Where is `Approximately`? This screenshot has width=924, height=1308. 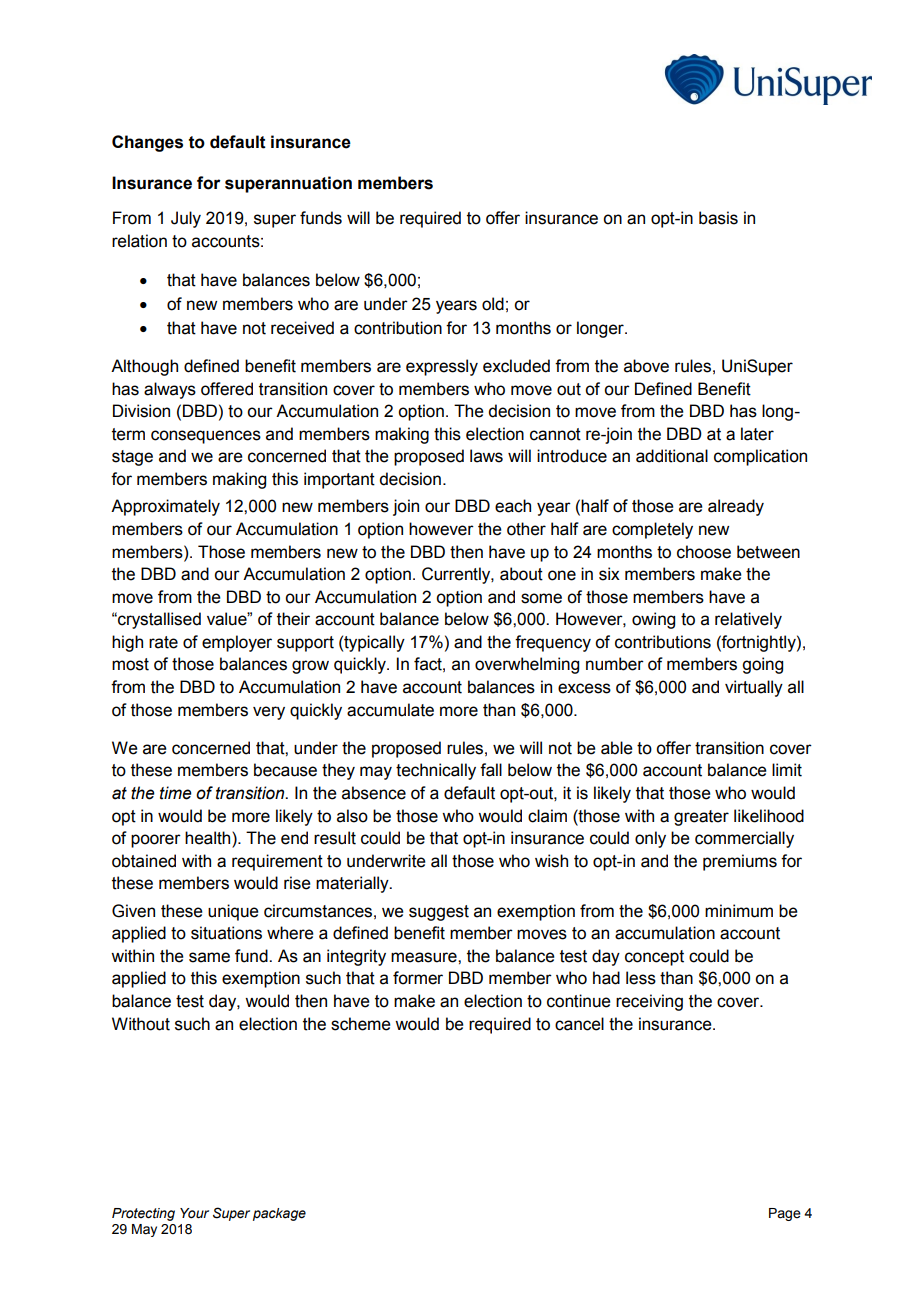
Approximately is located at coordinates (165, 507).
